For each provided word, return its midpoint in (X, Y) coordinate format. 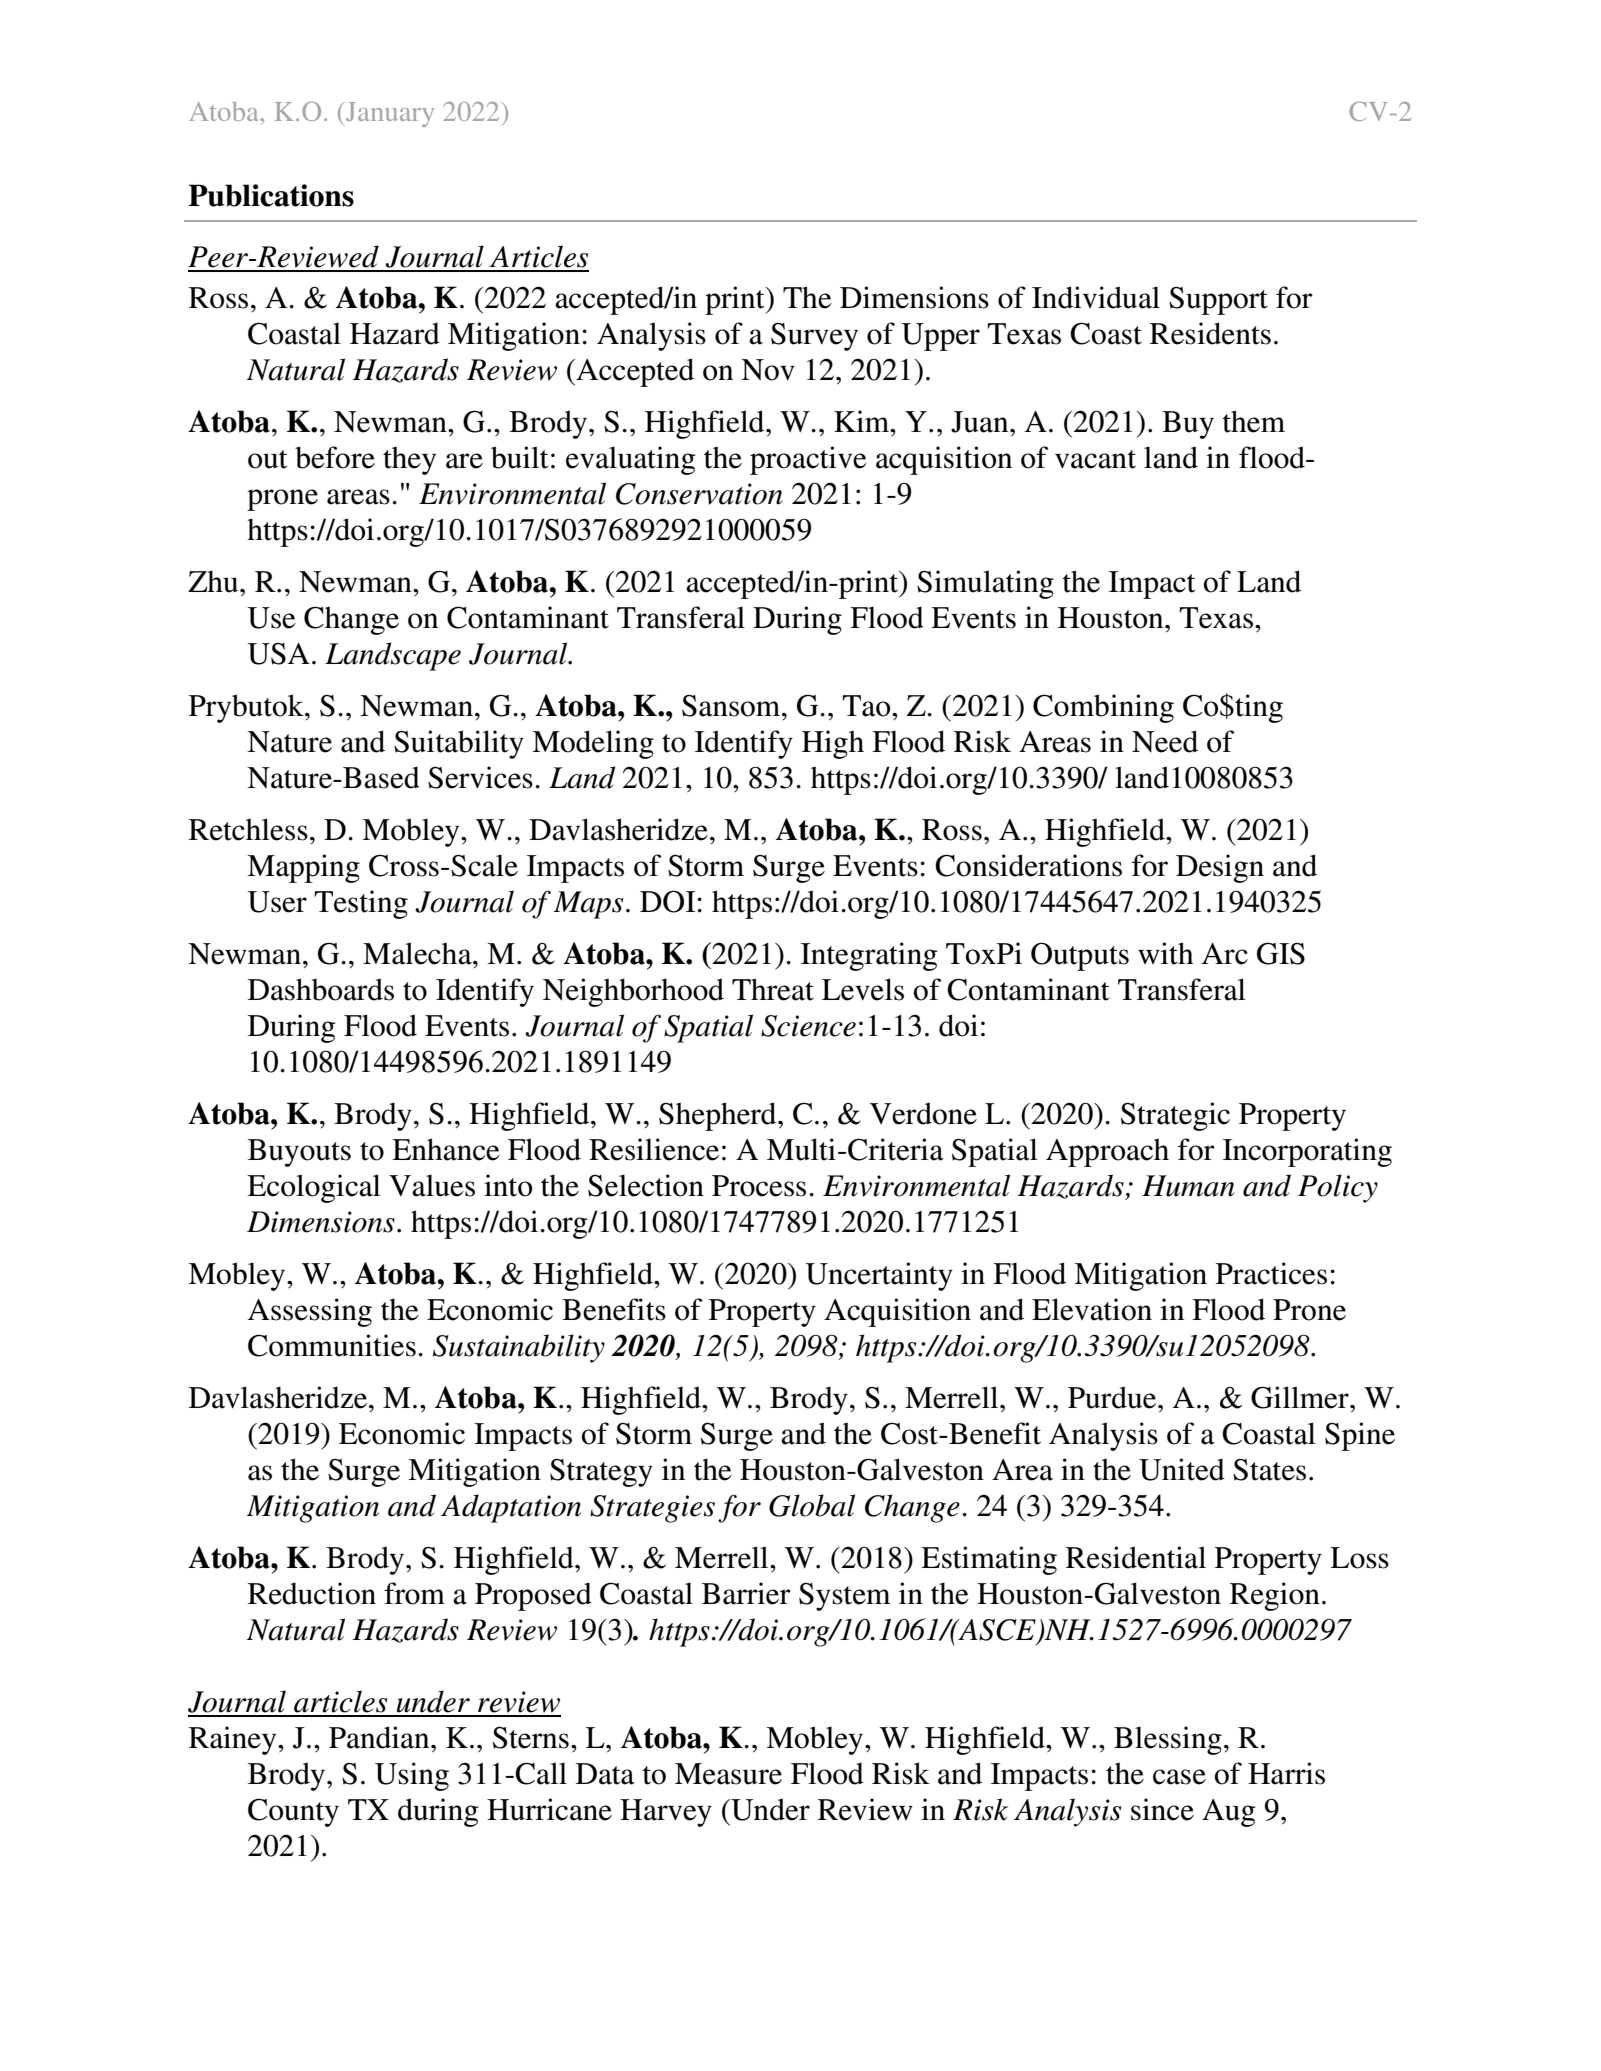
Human (1188, 1186)
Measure (728, 1774)
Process (759, 1186)
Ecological (314, 1188)
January (389, 114)
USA (278, 654)
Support (1218, 301)
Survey (814, 337)
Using (412, 1776)
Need (1165, 741)
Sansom (732, 706)
